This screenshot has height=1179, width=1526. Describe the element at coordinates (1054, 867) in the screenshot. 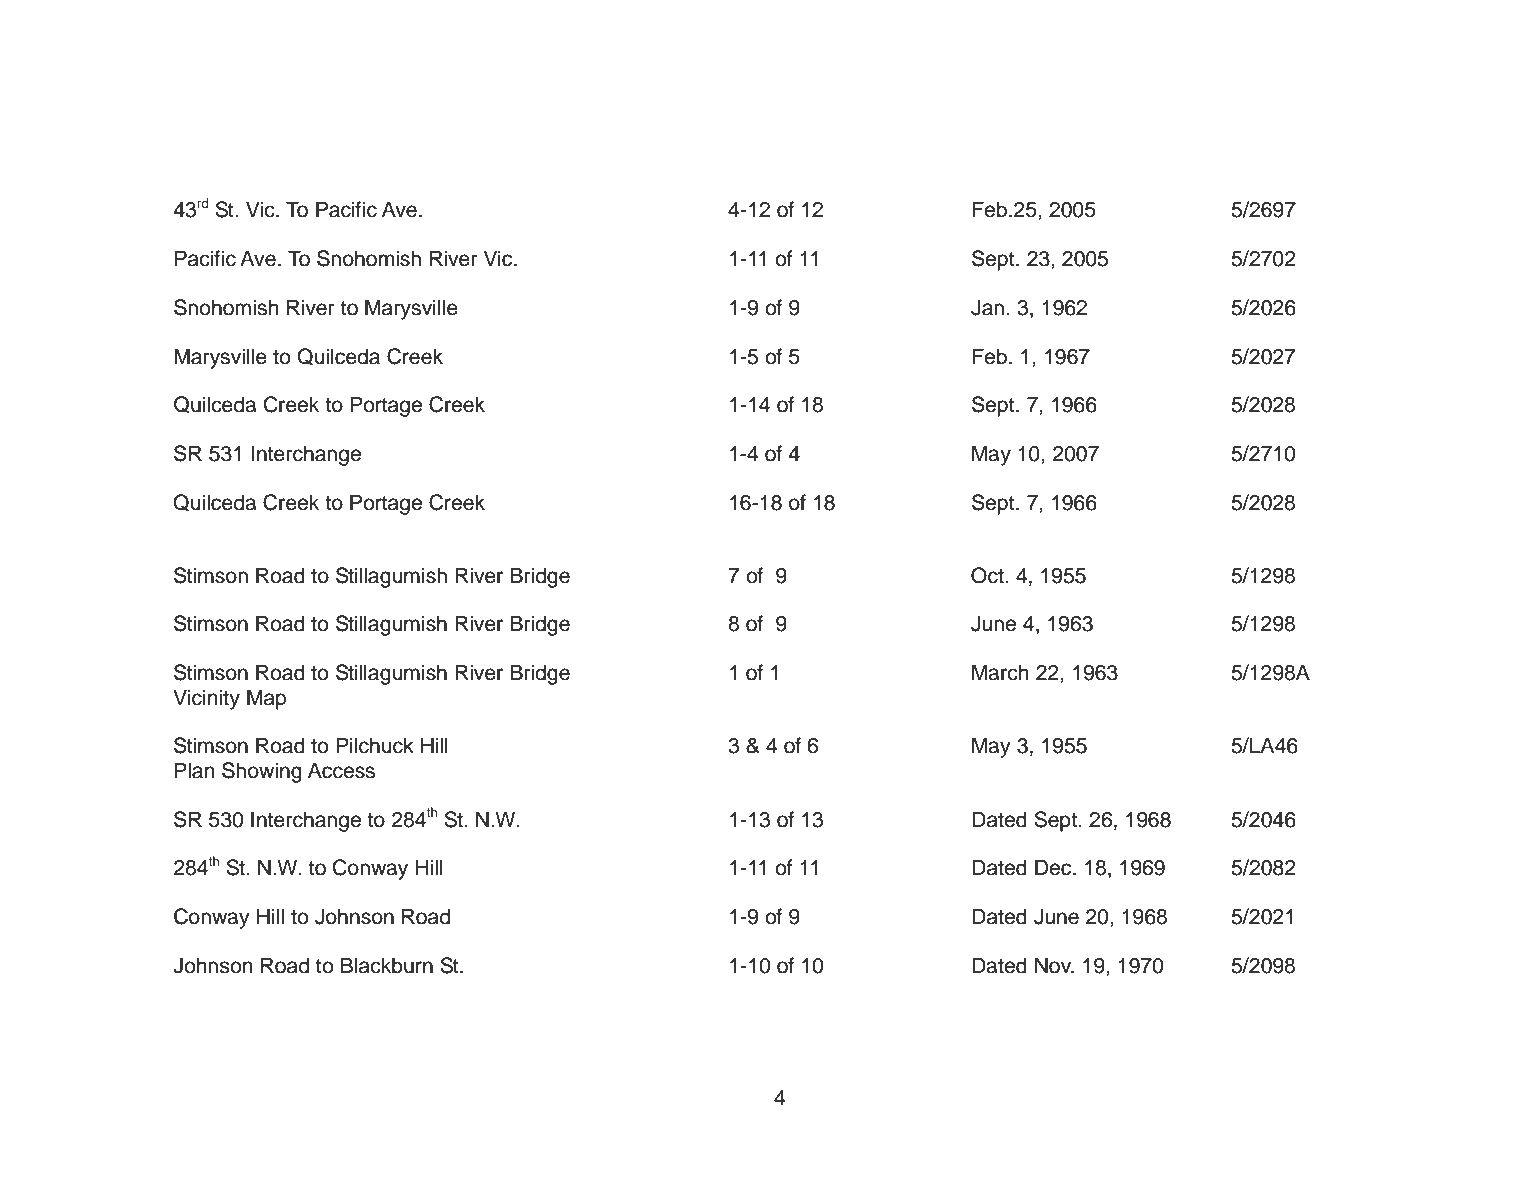

I see `Dec` at that location.
